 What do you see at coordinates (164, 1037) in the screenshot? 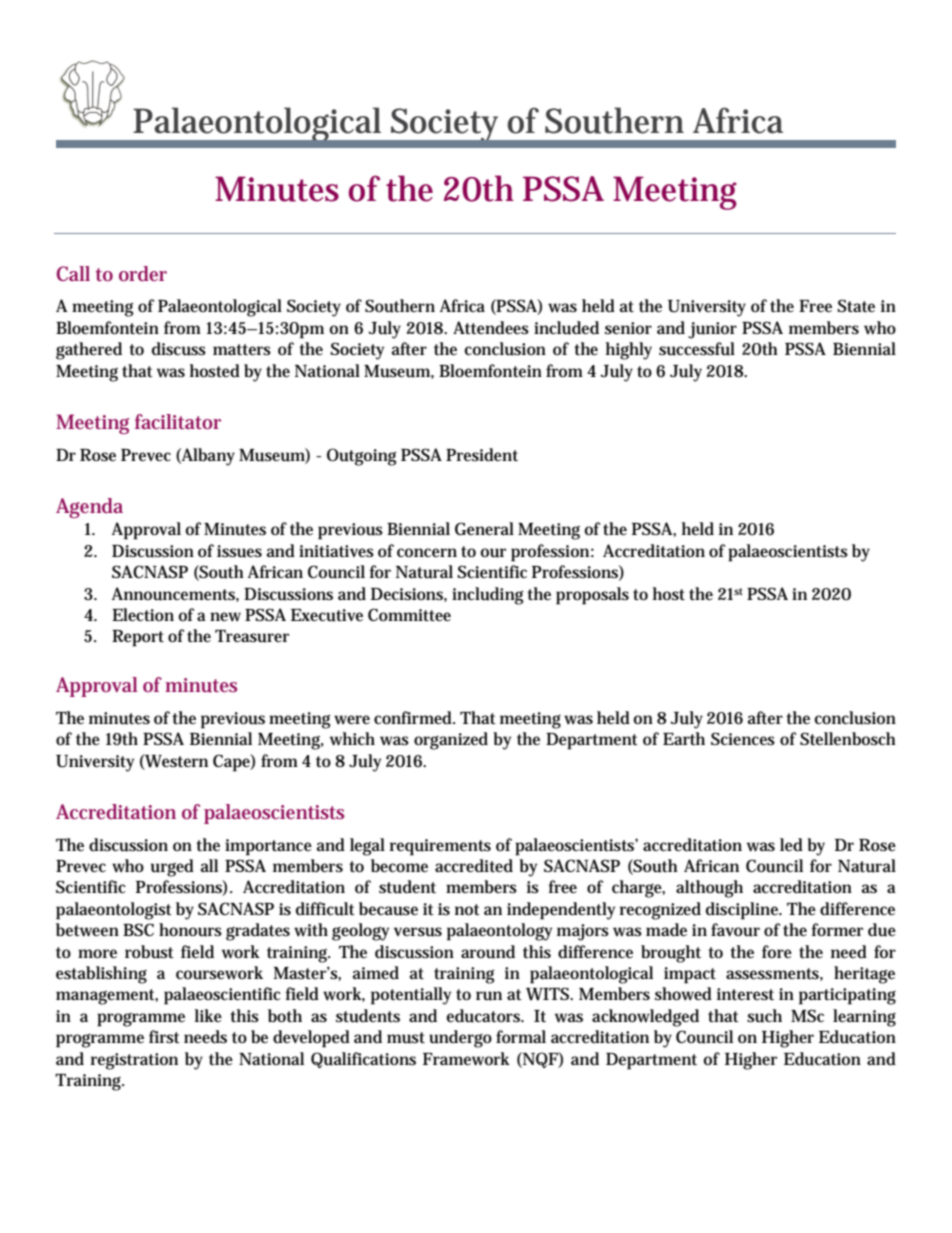
I see `first` at bounding box center [164, 1037].
